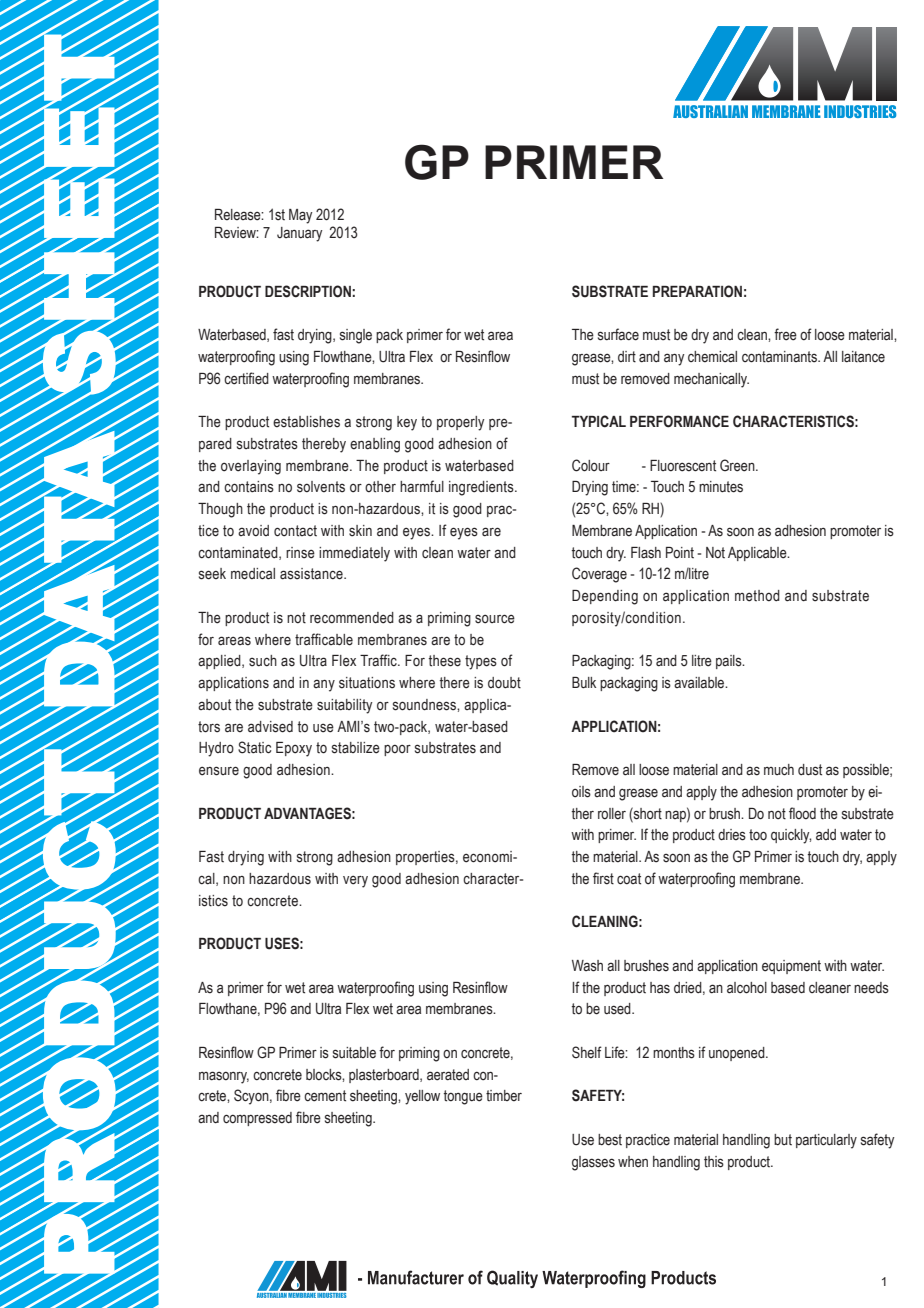 The width and height of the screenshot is (924, 1308). I want to click on oils, so click(581, 792).
